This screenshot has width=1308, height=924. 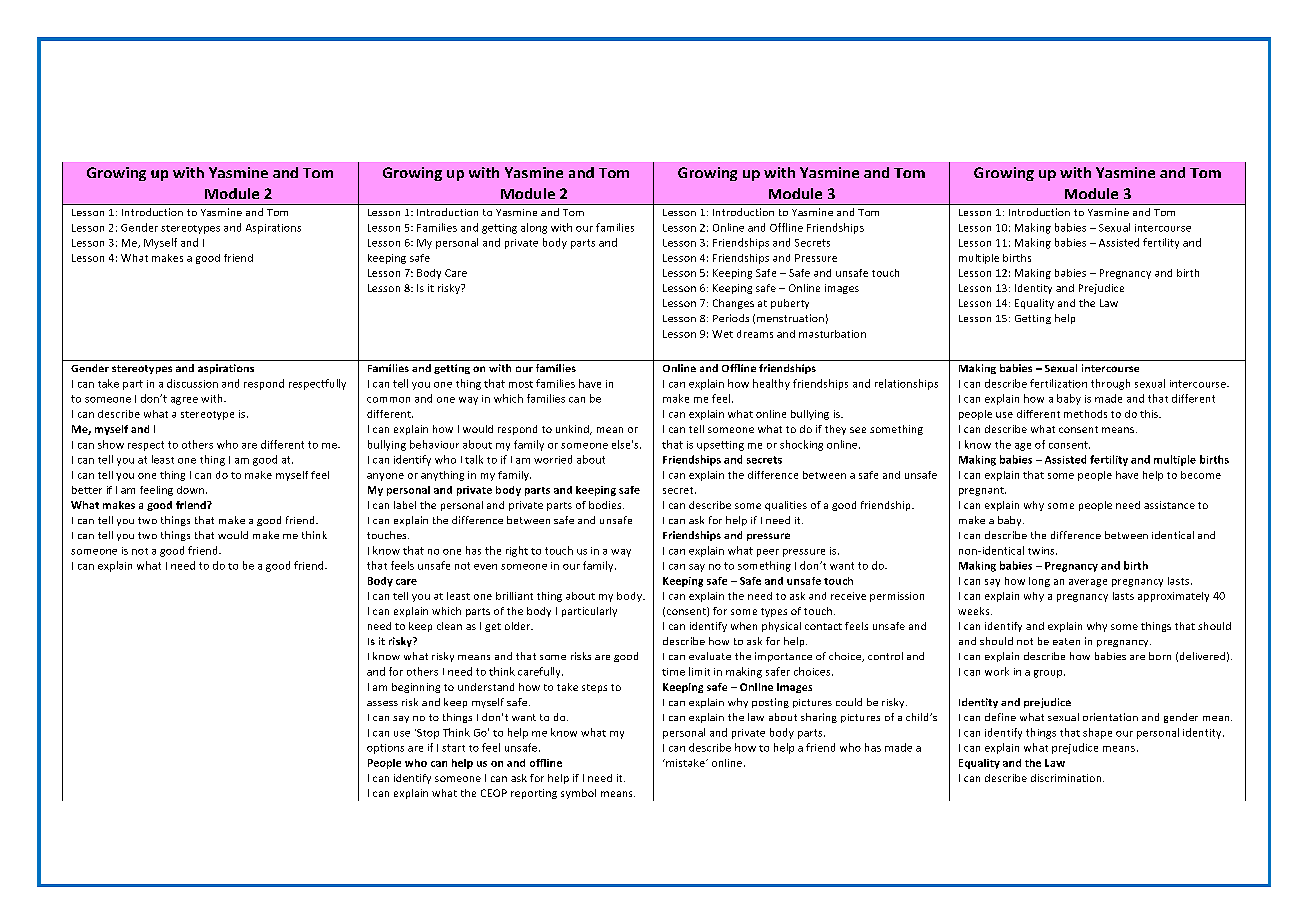 I want to click on beginning, so click(x=416, y=688).
